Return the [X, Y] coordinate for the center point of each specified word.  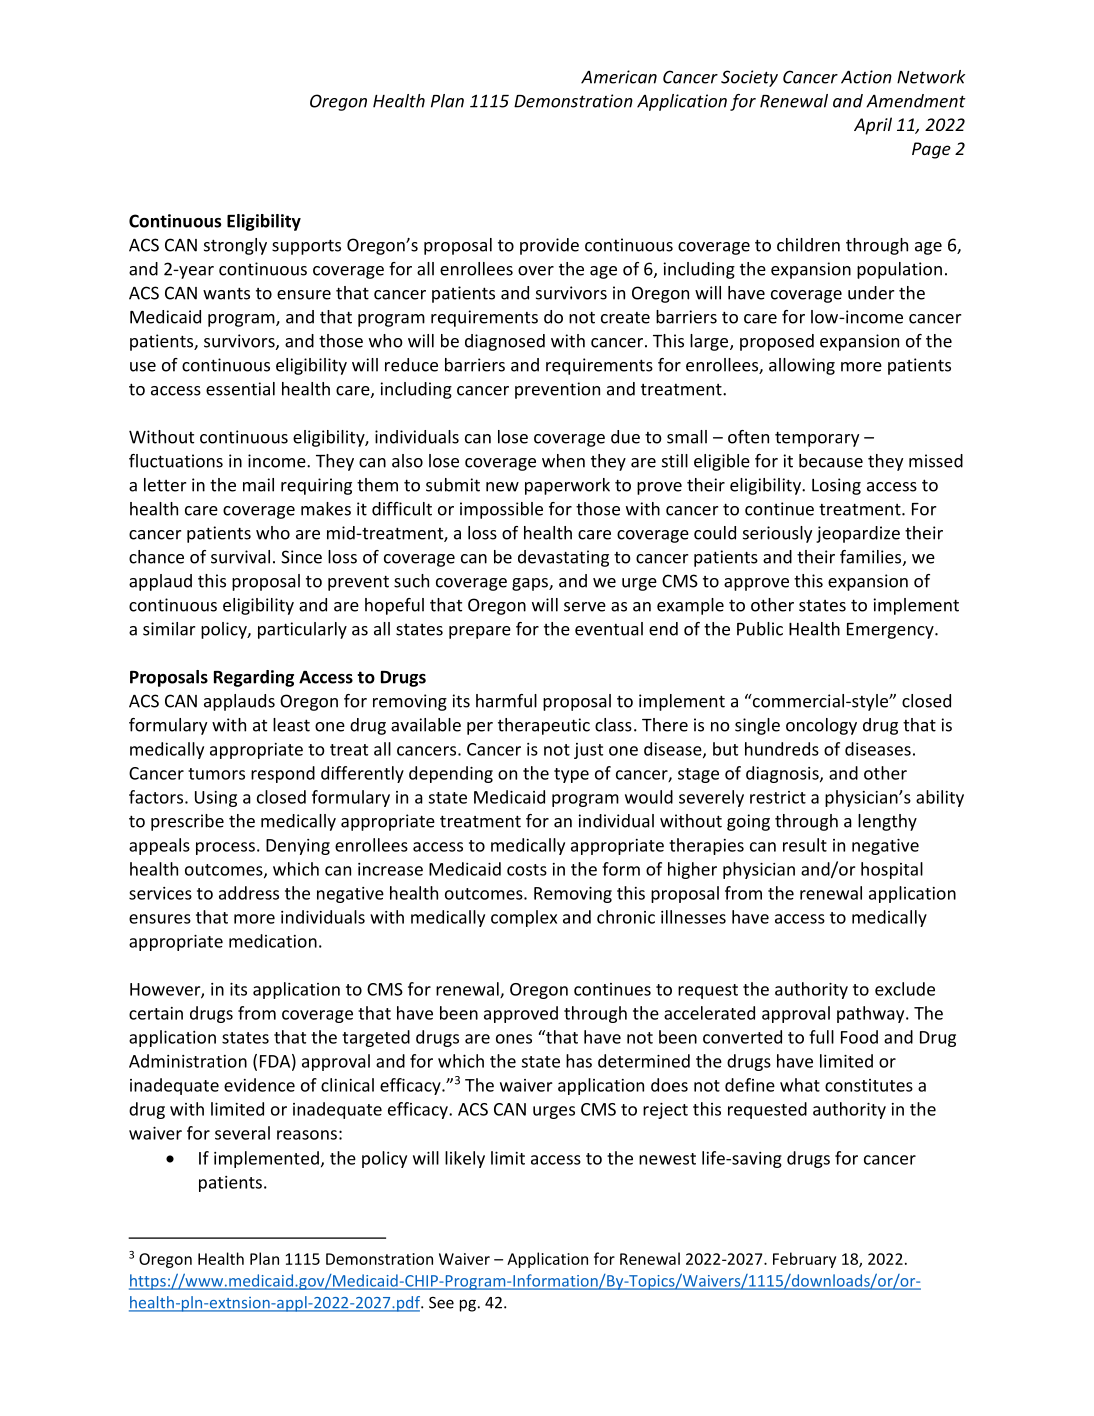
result [805, 845]
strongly [235, 246]
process [225, 848]
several [242, 1133]
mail [258, 485]
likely [465, 1159]
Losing [836, 486]
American [619, 77]
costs [527, 870]
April [873, 126]
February [804, 1260]
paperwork [567, 486]
